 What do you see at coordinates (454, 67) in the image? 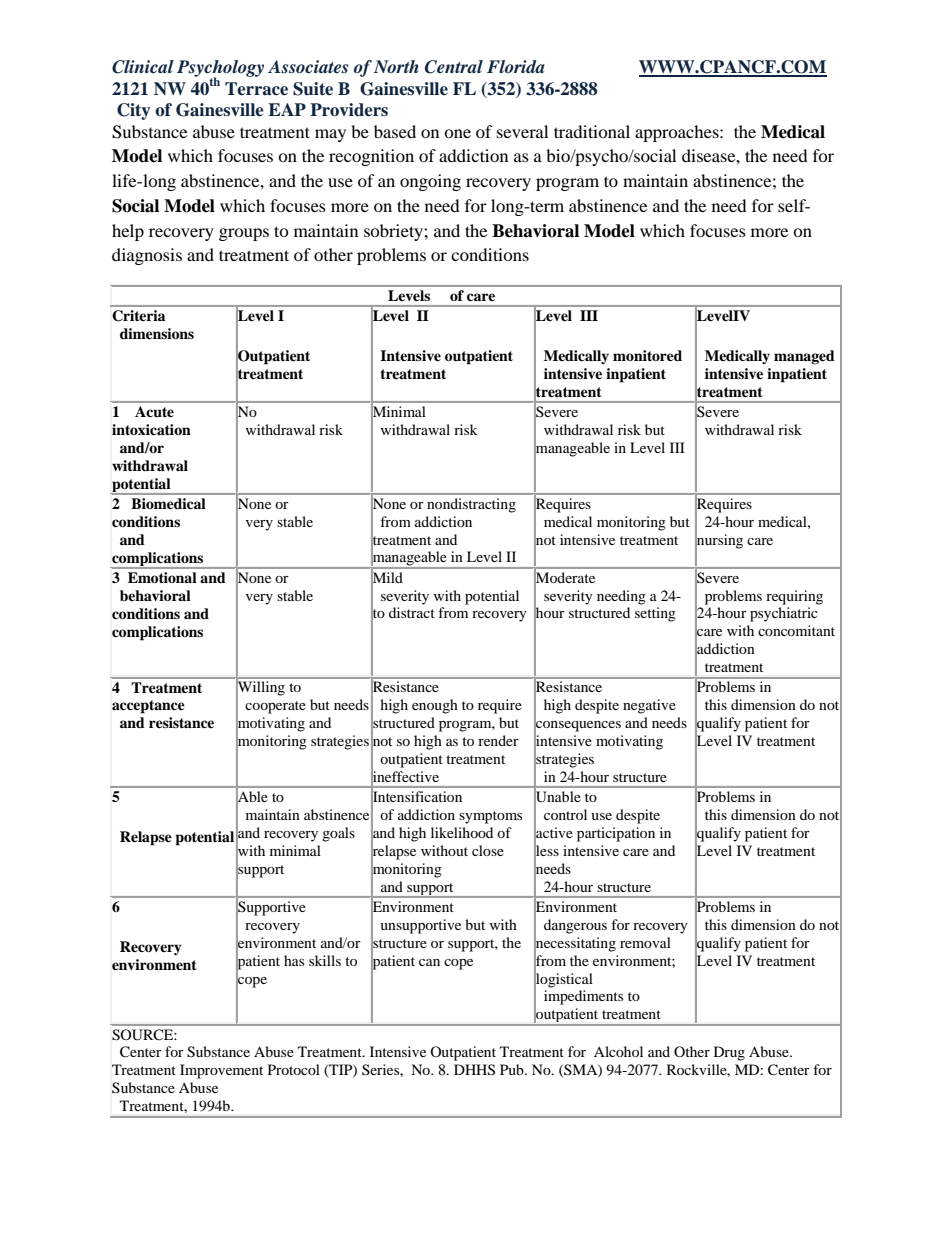
I see `Central` at bounding box center [454, 67].
